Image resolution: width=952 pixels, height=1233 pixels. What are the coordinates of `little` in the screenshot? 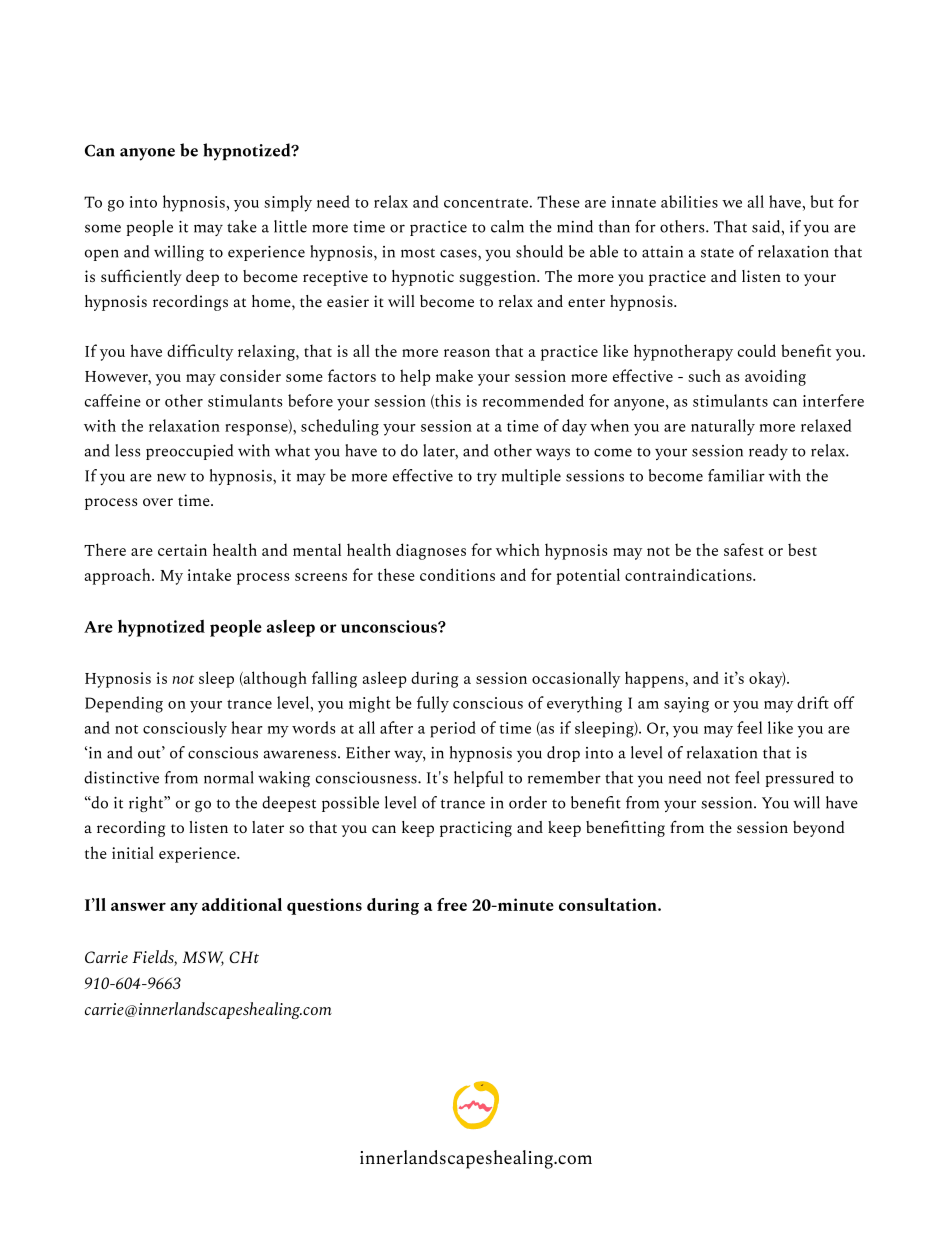 It's located at (290, 226).
